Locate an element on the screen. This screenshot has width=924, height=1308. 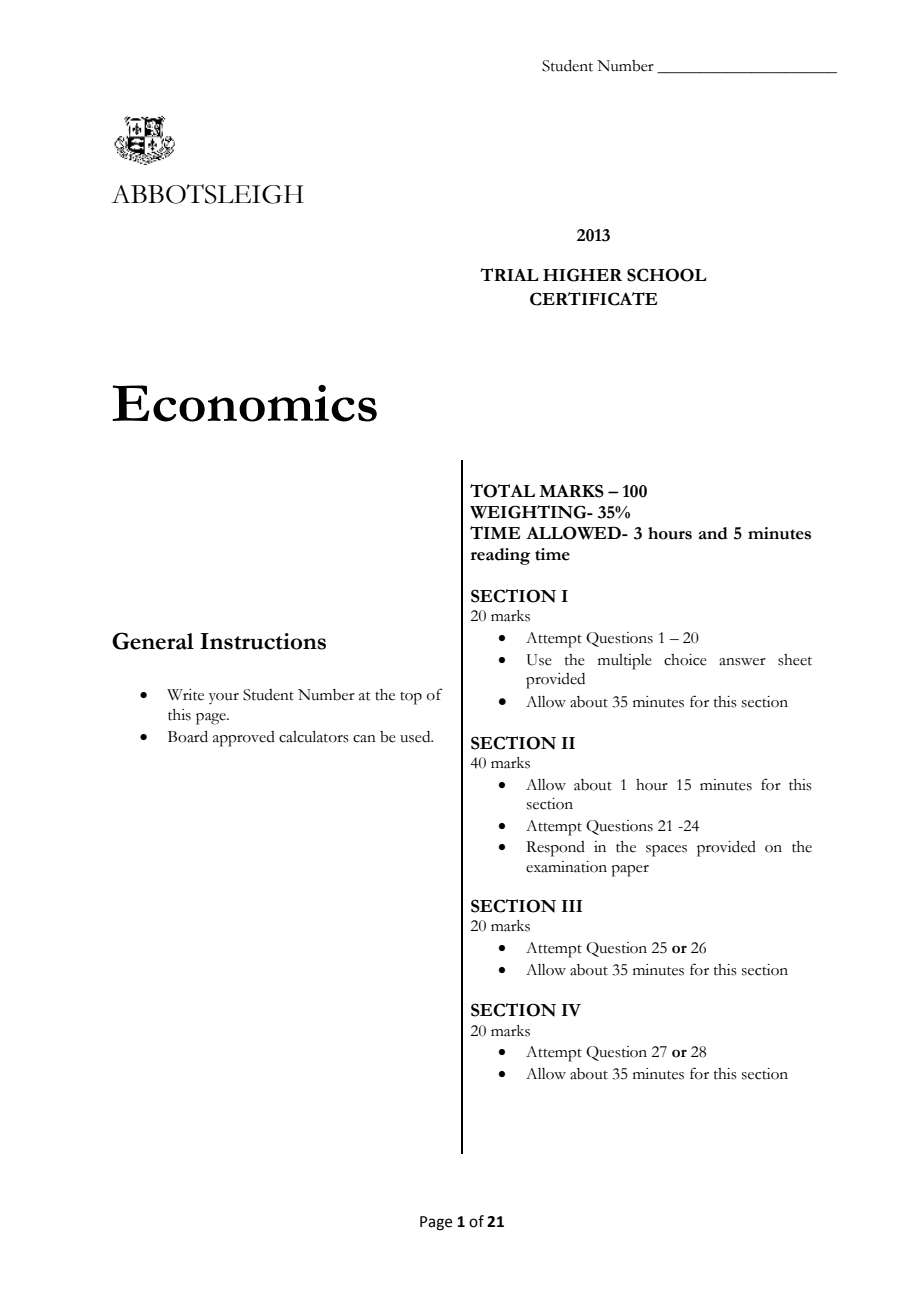
TOTAL is located at coordinates (502, 491).
